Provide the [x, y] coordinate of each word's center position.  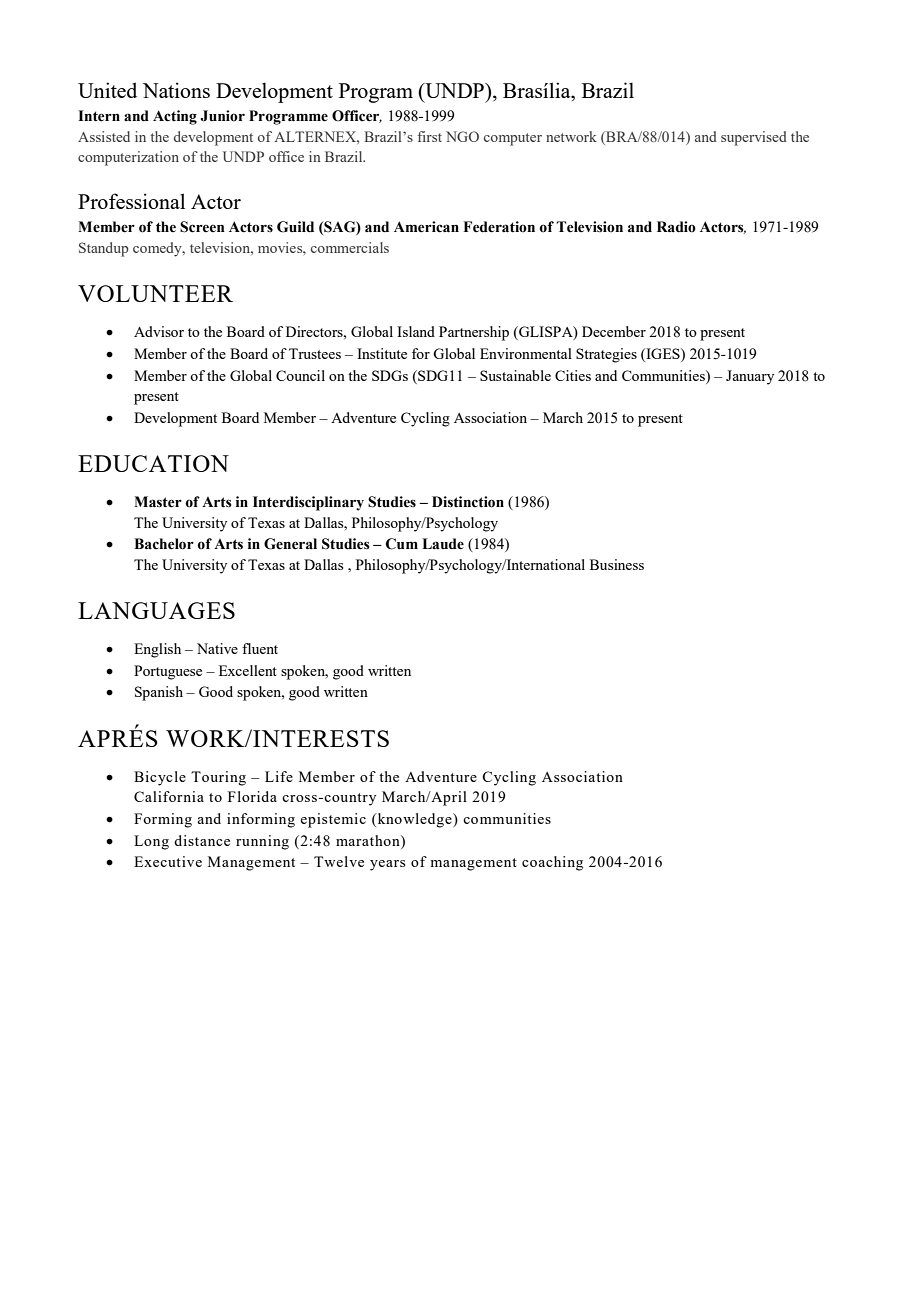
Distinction [468, 502]
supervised [754, 138]
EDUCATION [153, 463]
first [429, 136]
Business [617, 564]
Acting [175, 117]
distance [202, 840]
